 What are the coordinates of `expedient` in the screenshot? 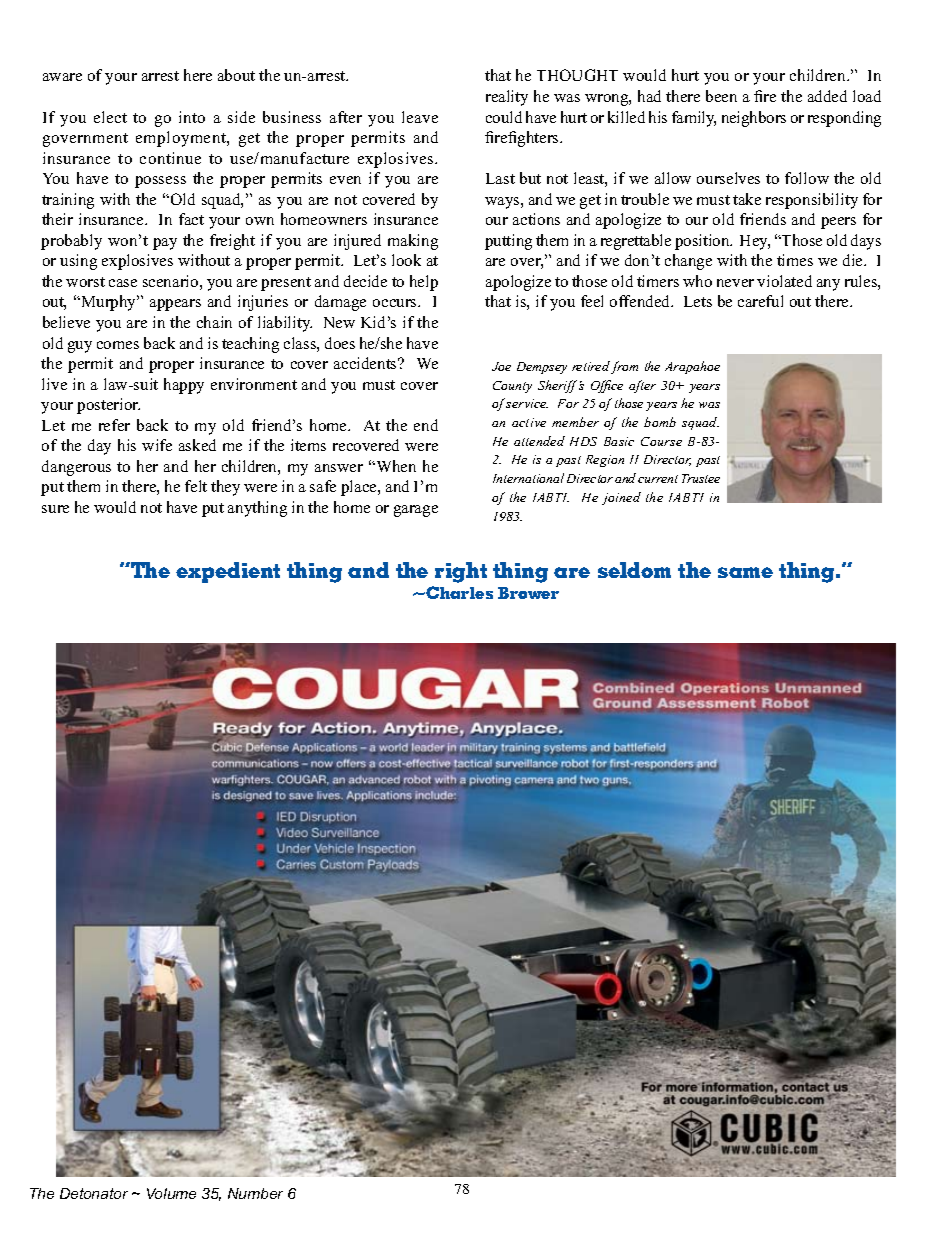 It's located at (228, 572).
